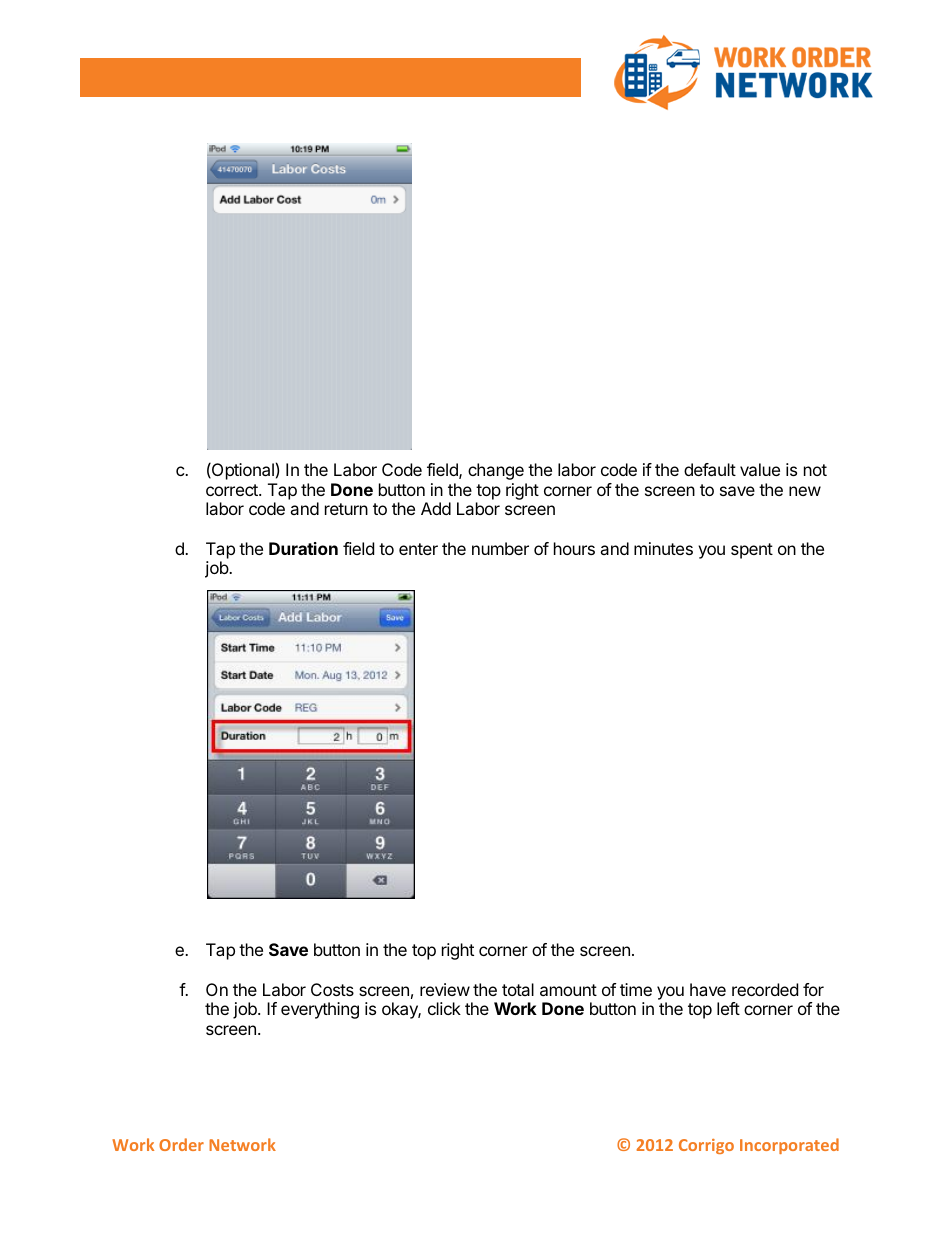 Image resolution: width=952 pixels, height=1233 pixels. What do you see at coordinates (518, 989) in the screenshot?
I see `total` at bounding box center [518, 989].
